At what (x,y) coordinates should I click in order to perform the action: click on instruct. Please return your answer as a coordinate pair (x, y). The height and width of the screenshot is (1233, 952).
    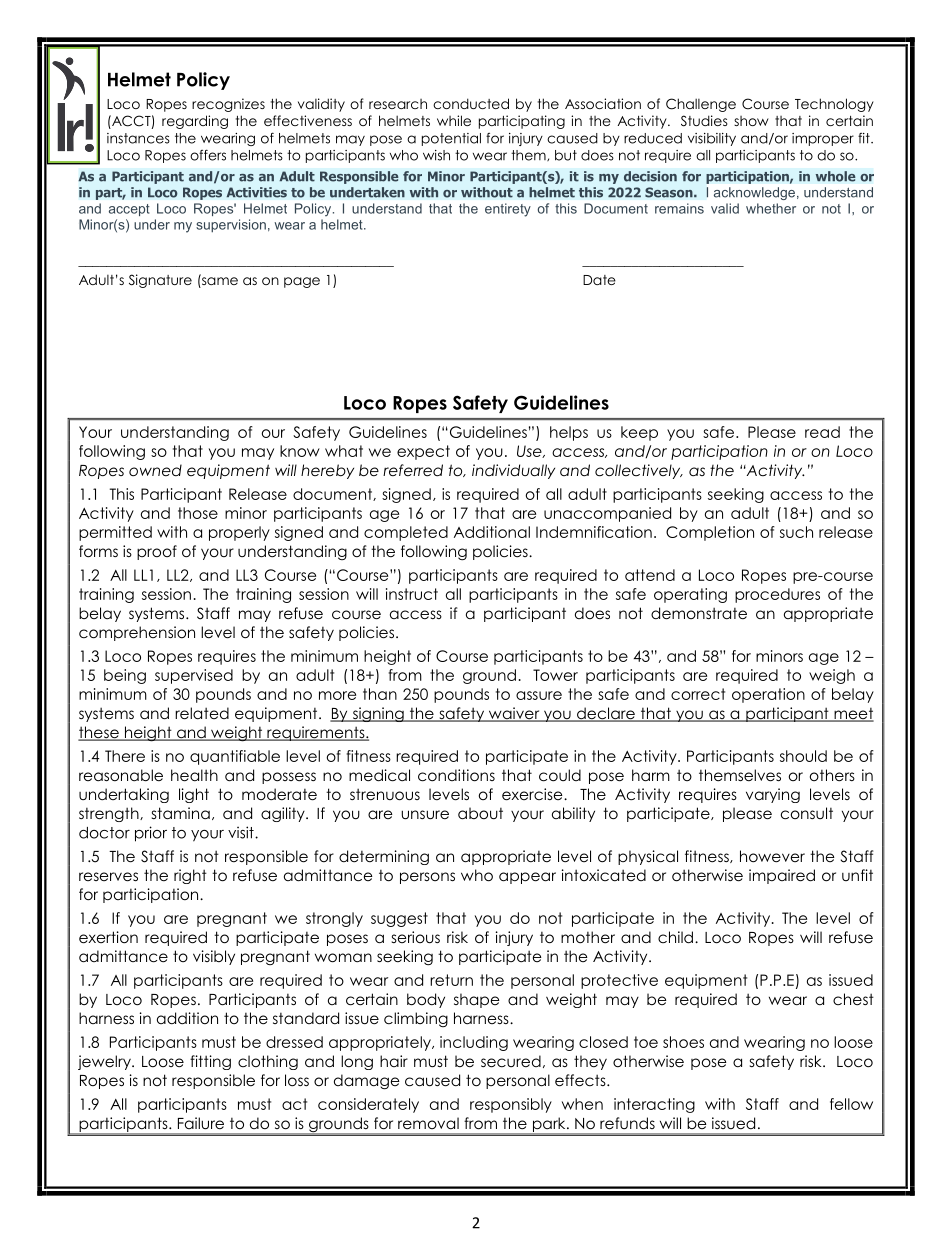
    Looking at the image, I should click on (412, 594).
